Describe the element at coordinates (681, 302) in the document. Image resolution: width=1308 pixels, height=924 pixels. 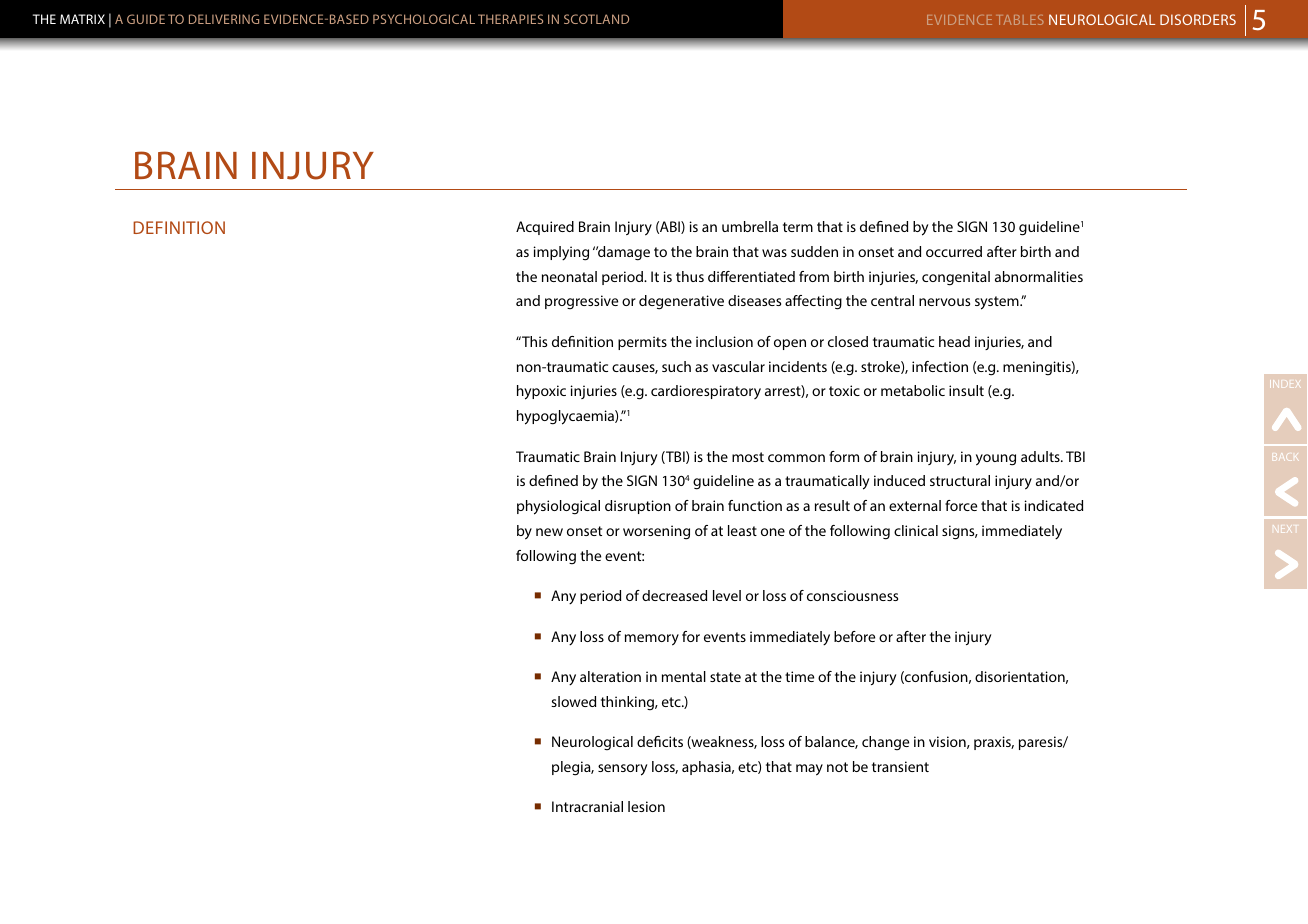
I see `degenerative` at that location.
